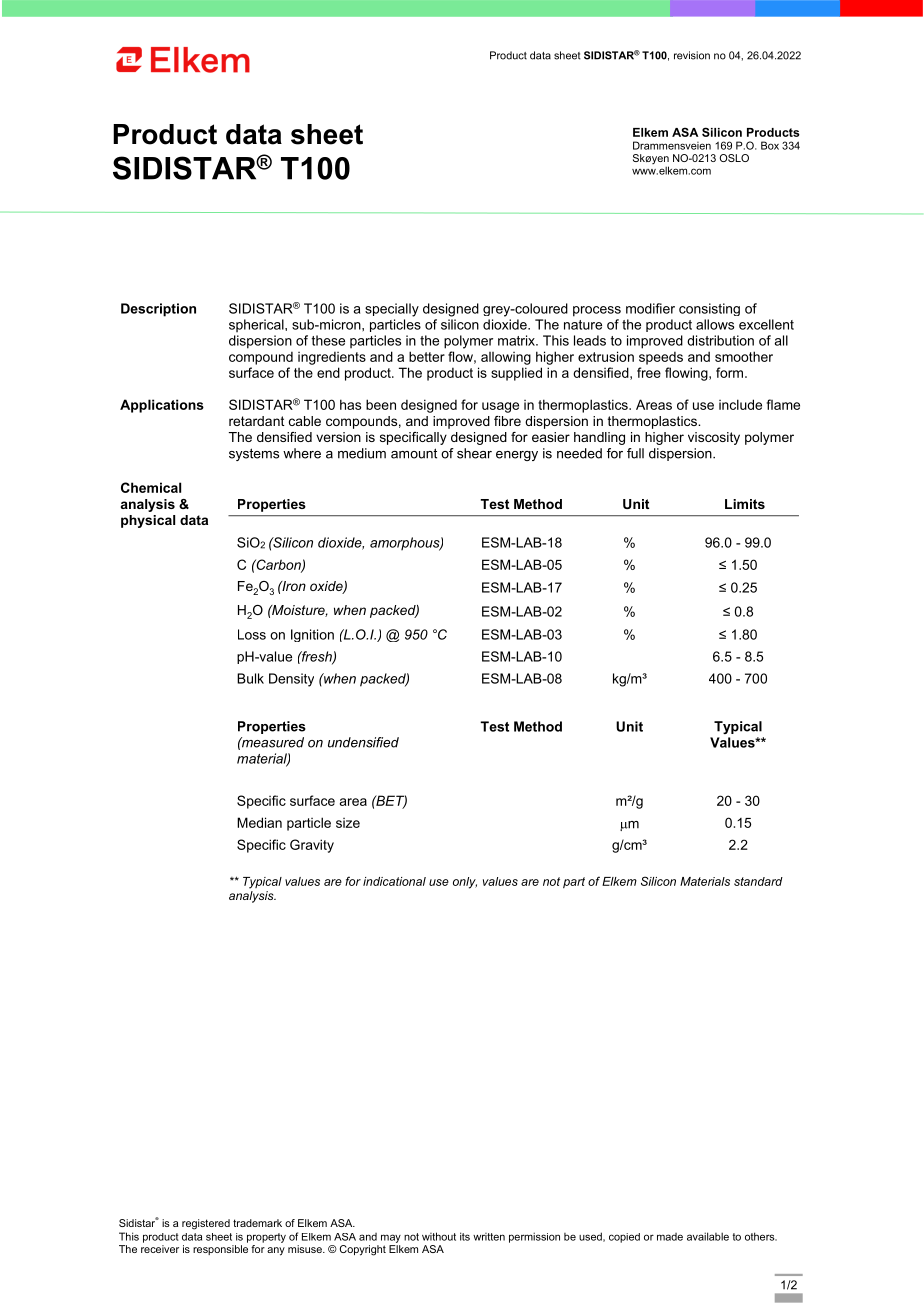  I want to click on only, so click(465, 883).
